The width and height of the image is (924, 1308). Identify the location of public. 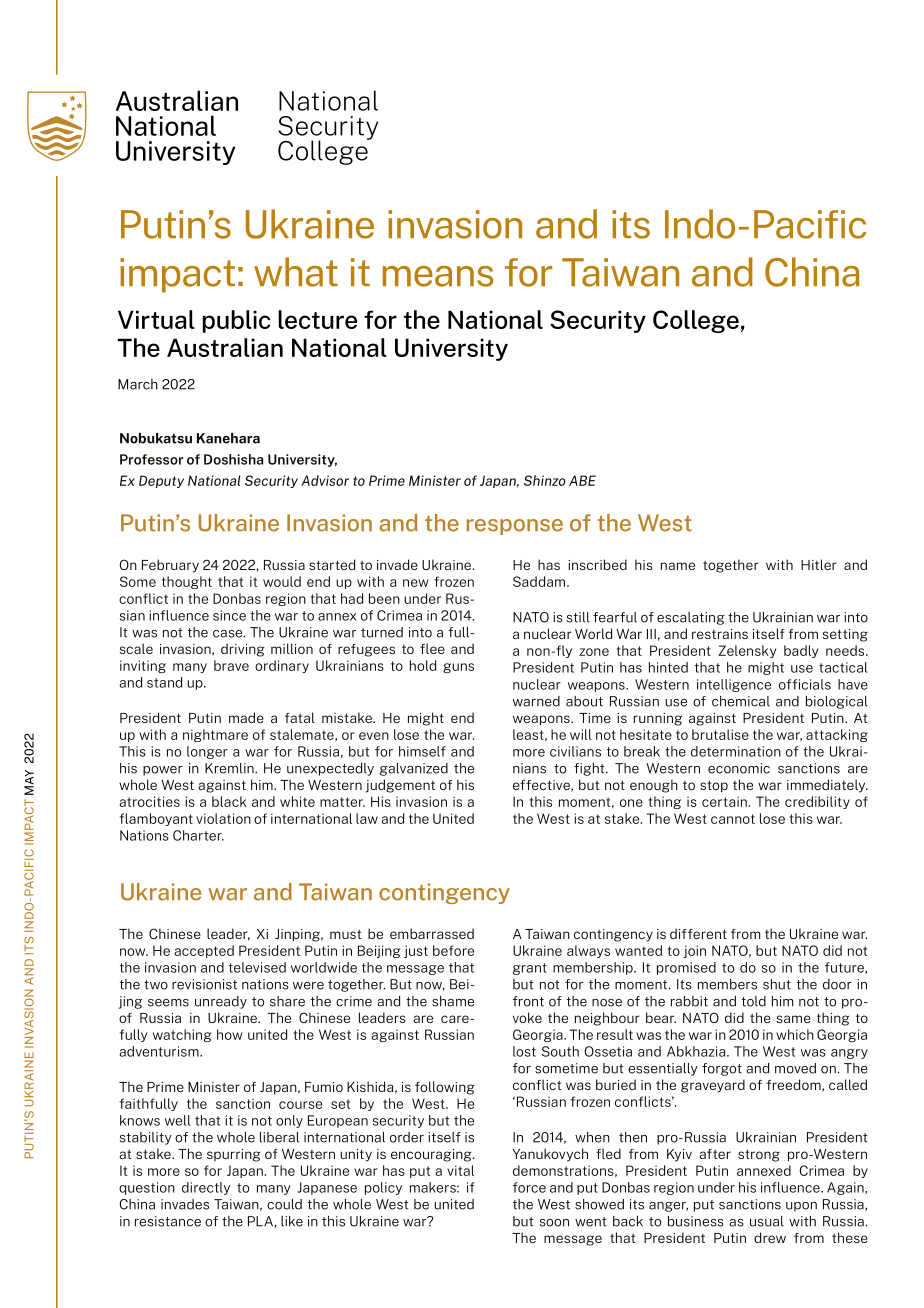
(236, 321).
